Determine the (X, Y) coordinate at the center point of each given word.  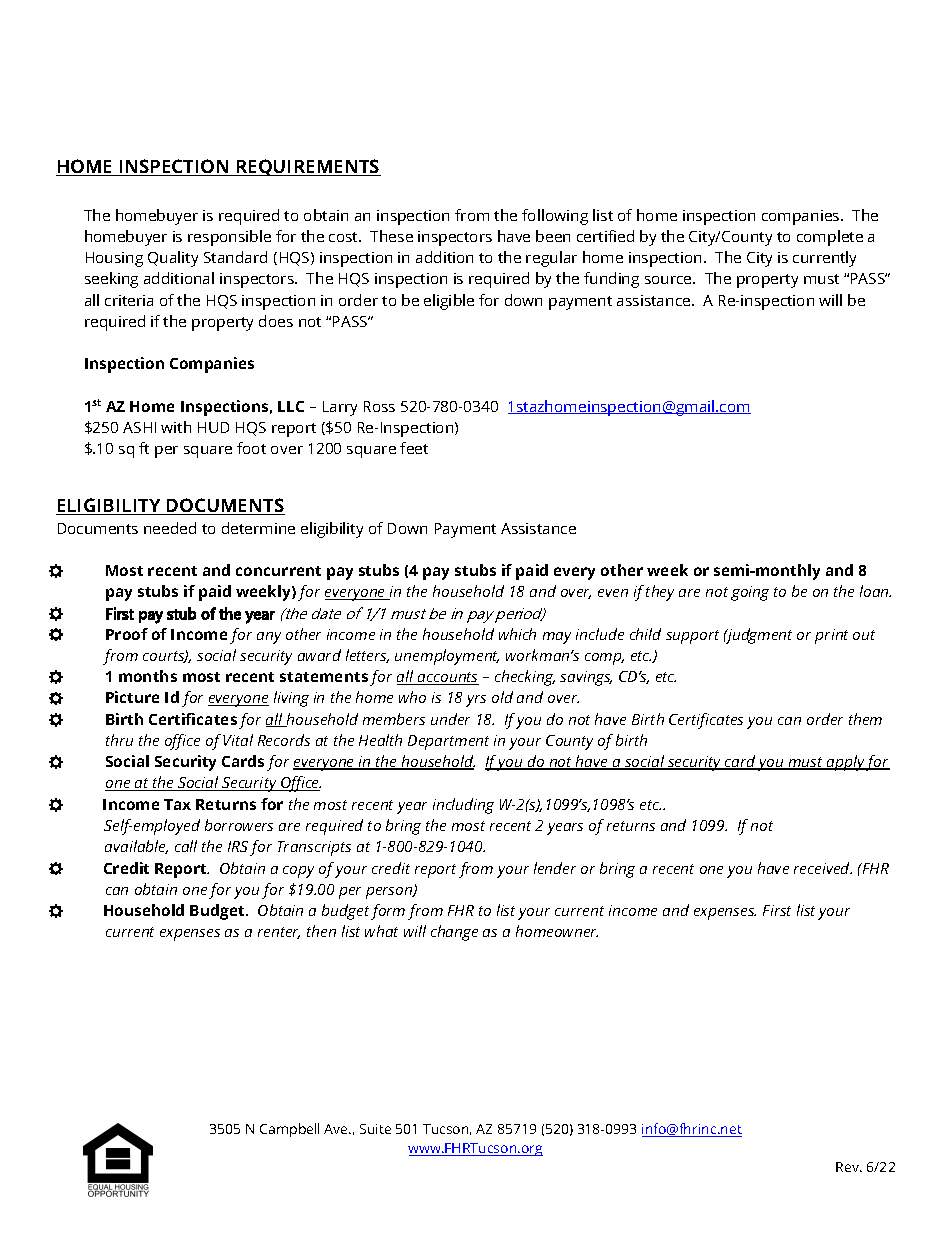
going (750, 593)
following (555, 217)
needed (170, 528)
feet (414, 448)
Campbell (289, 1130)
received (823, 868)
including (463, 806)
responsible (229, 238)
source (669, 280)
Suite (375, 1129)
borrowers (239, 825)
